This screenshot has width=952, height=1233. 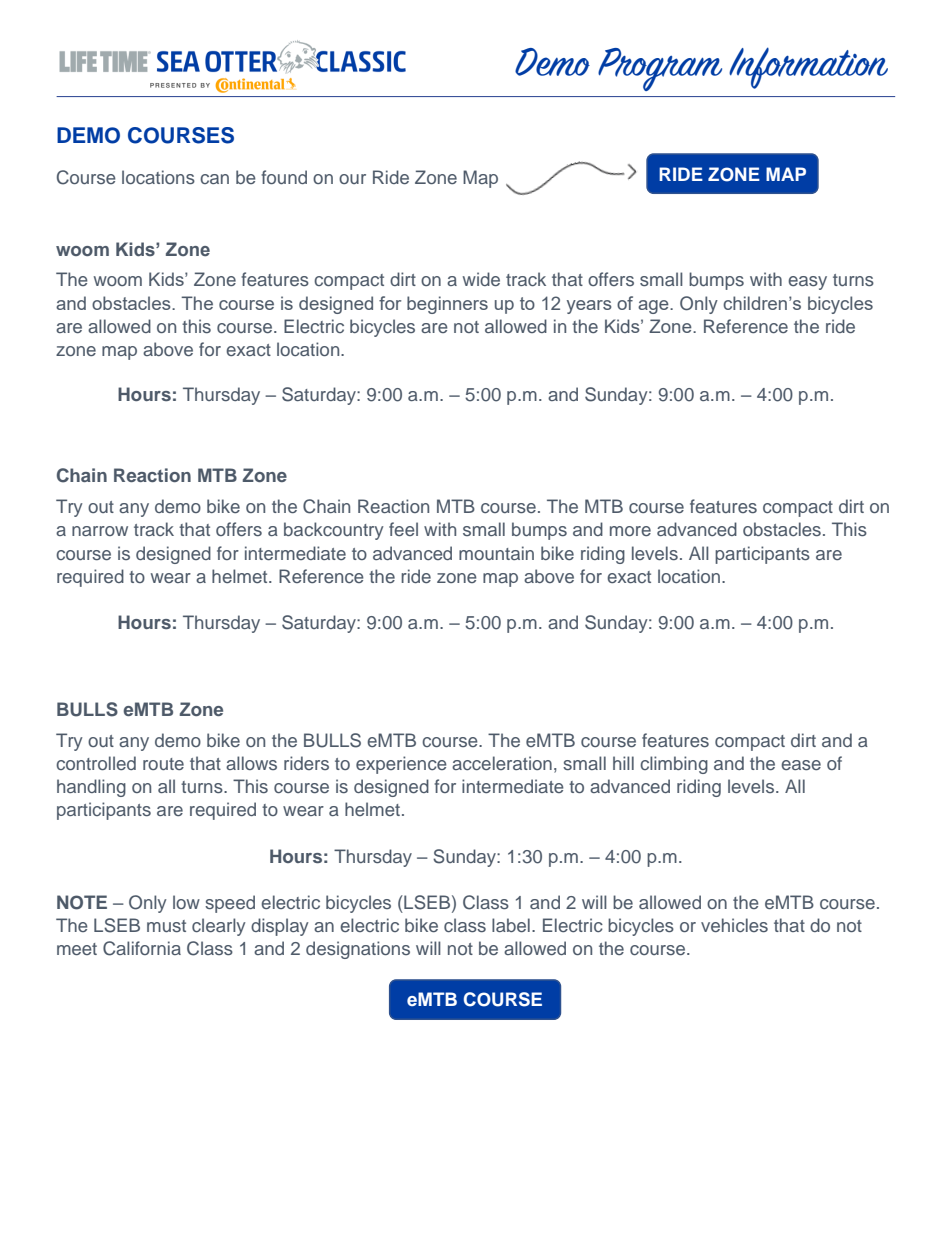 What do you see at coordinates (660, 69) in the screenshot?
I see `Program` at bounding box center [660, 69].
